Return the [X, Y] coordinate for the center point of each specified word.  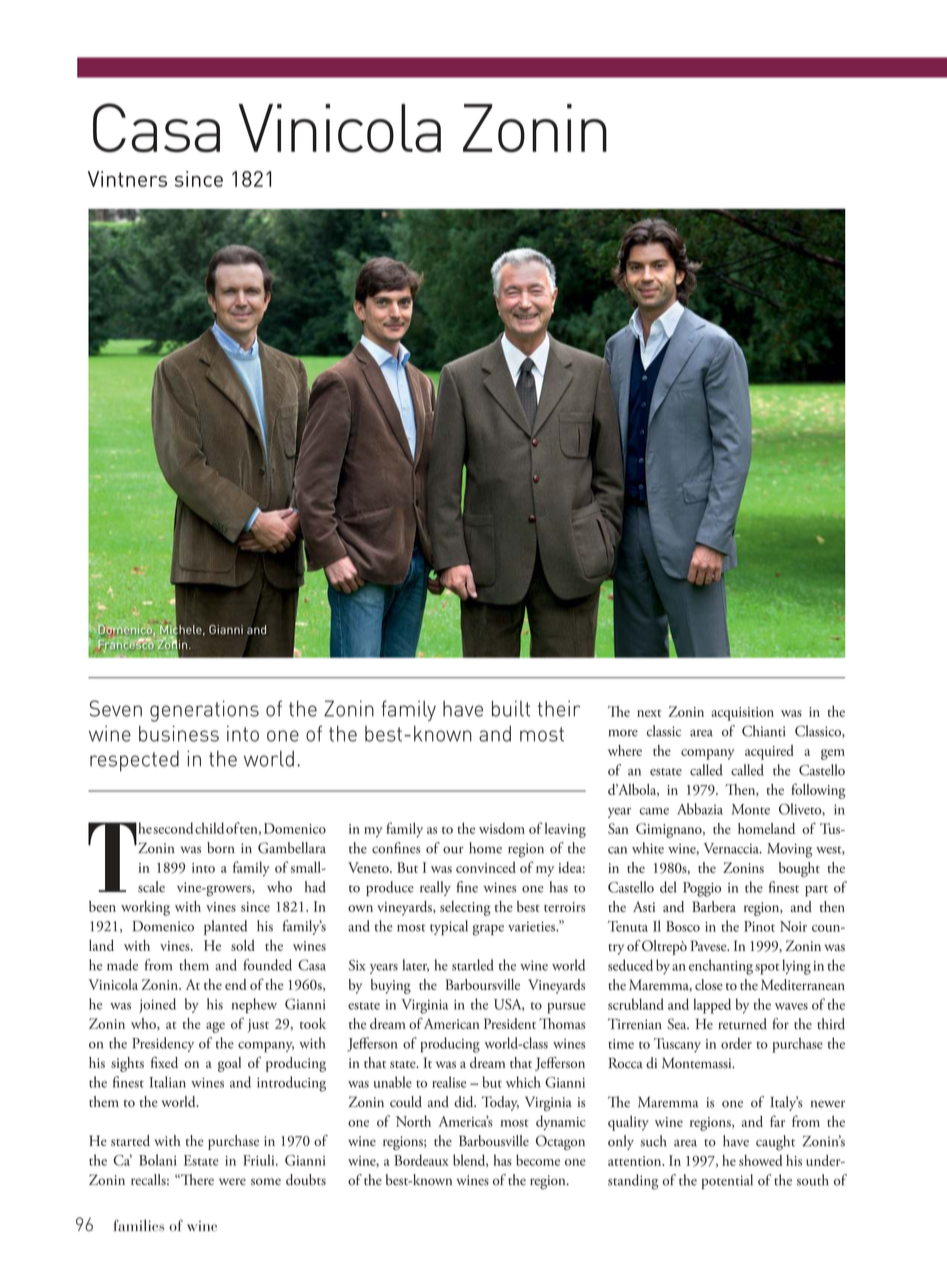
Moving [789, 850]
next [649, 713]
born [221, 848]
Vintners [127, 179]
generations [204, 711]
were [232, 1181]
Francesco [125, 644]
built [511, 708]
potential [727, 1181]
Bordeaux [421, 1160]
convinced [486, 867]
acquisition [742, 714]
